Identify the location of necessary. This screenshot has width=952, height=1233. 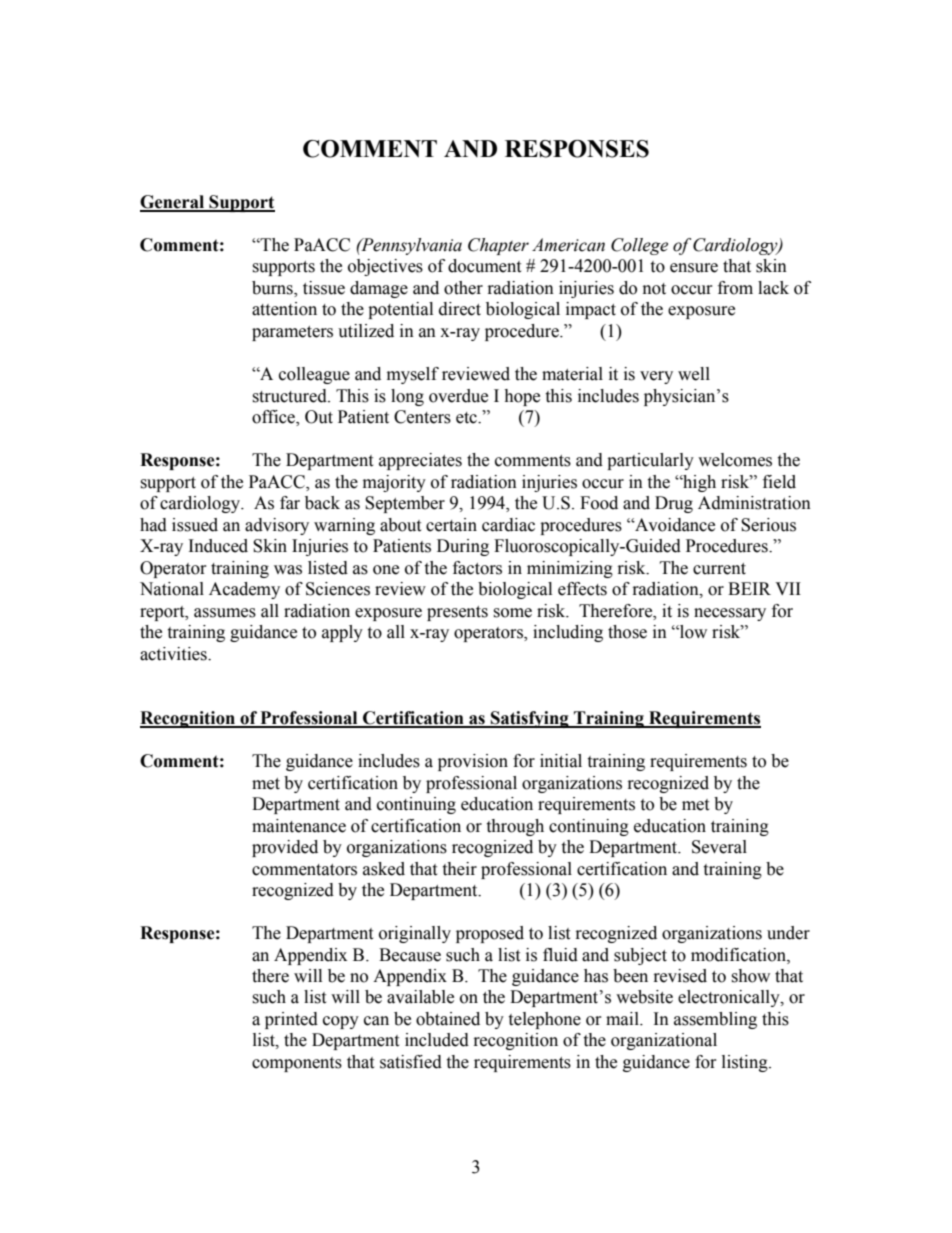
(730, 614).
